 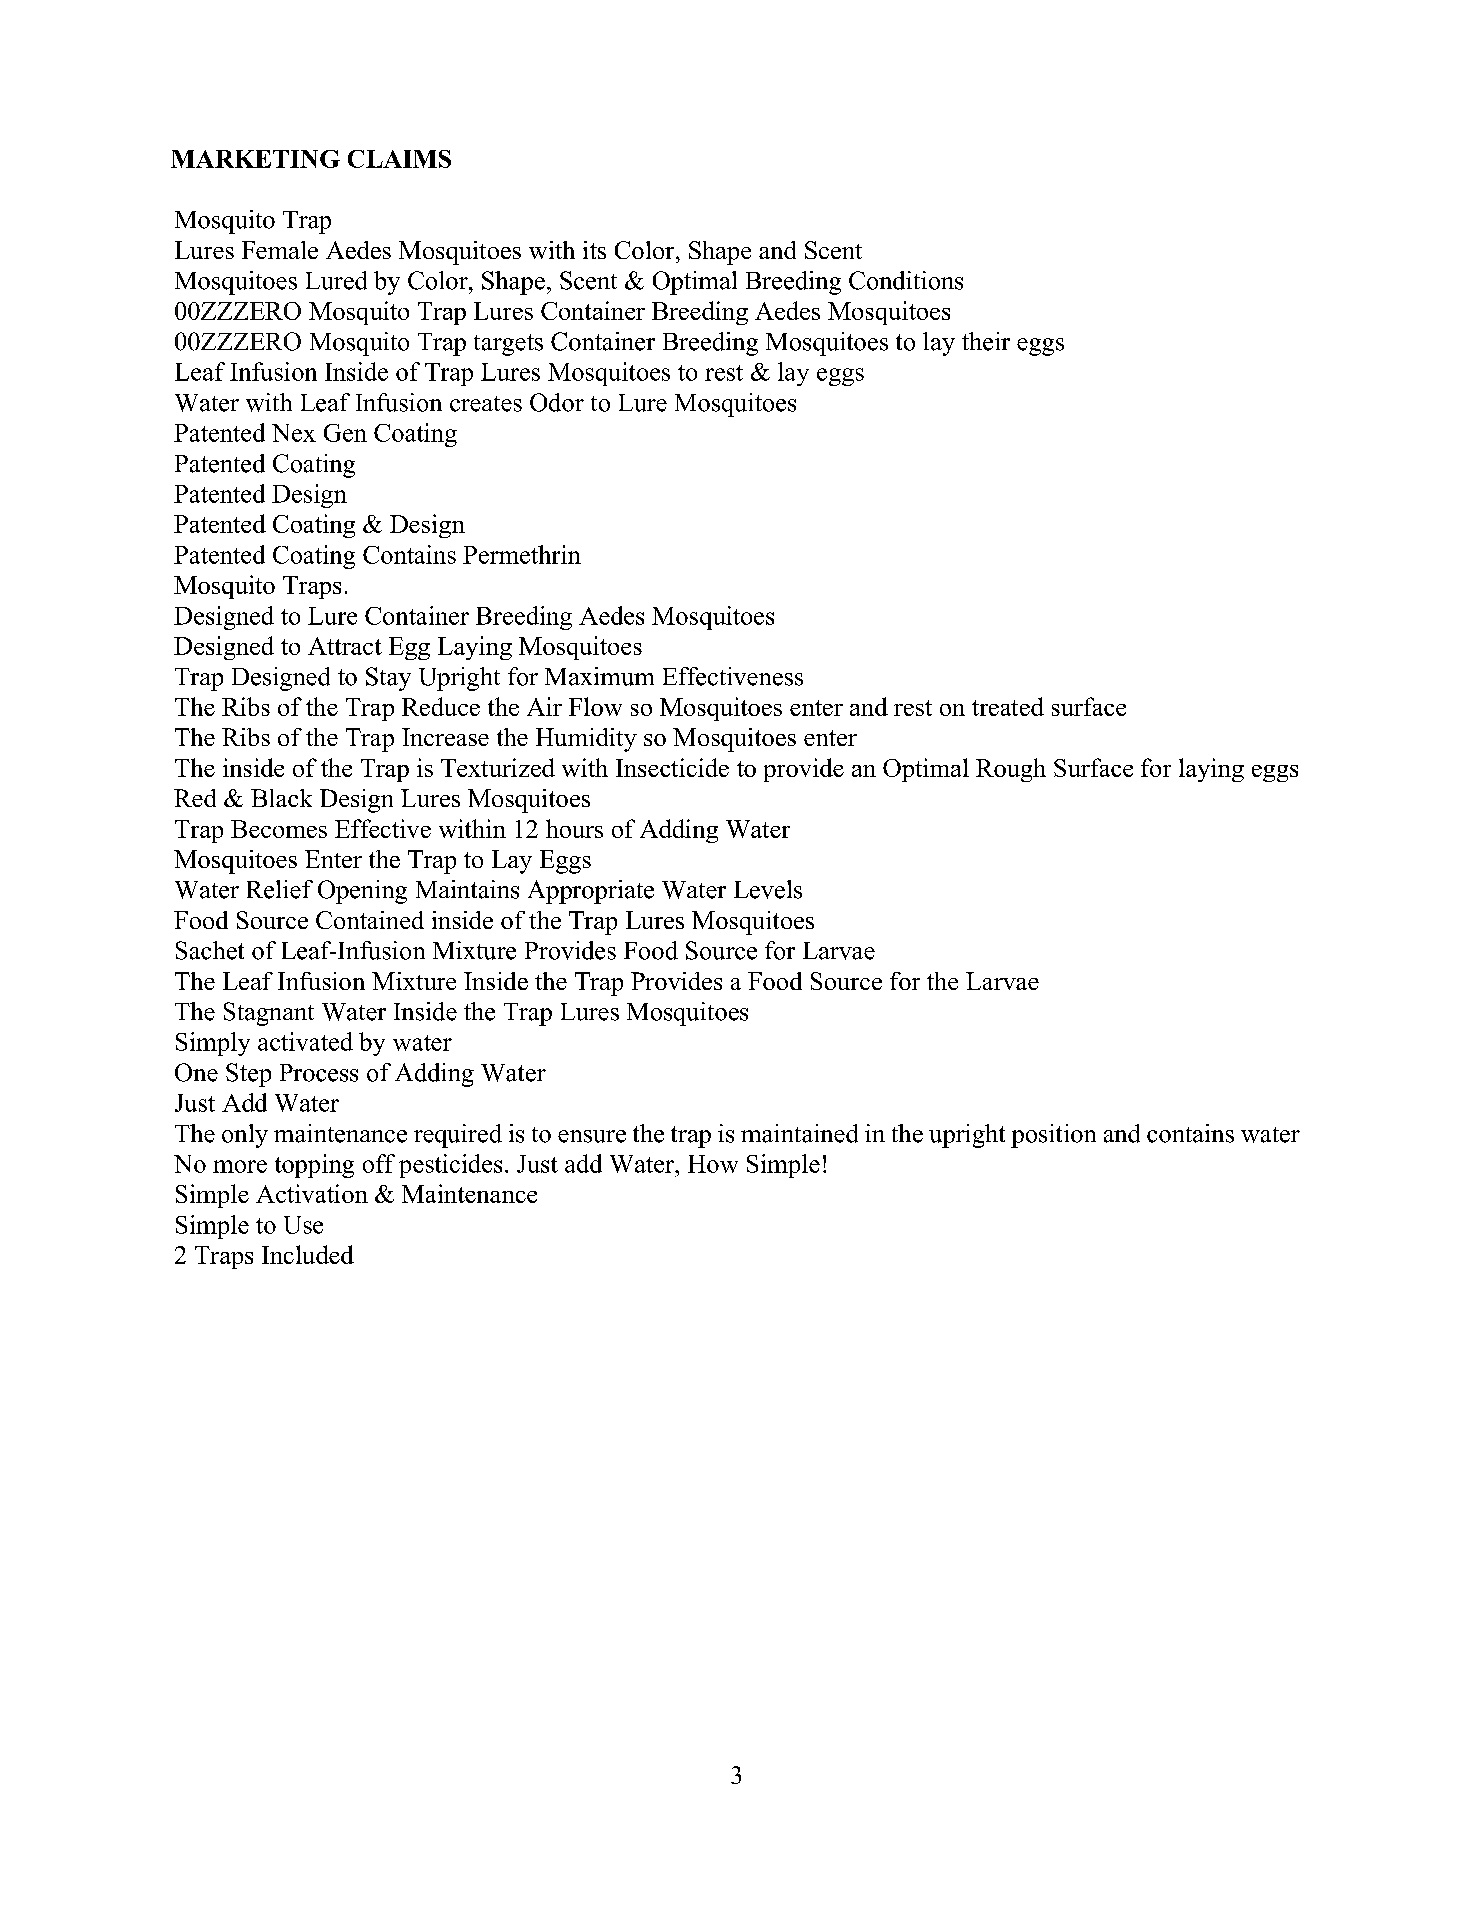 I want to click on Conditions, so click(x=906, y=280).
